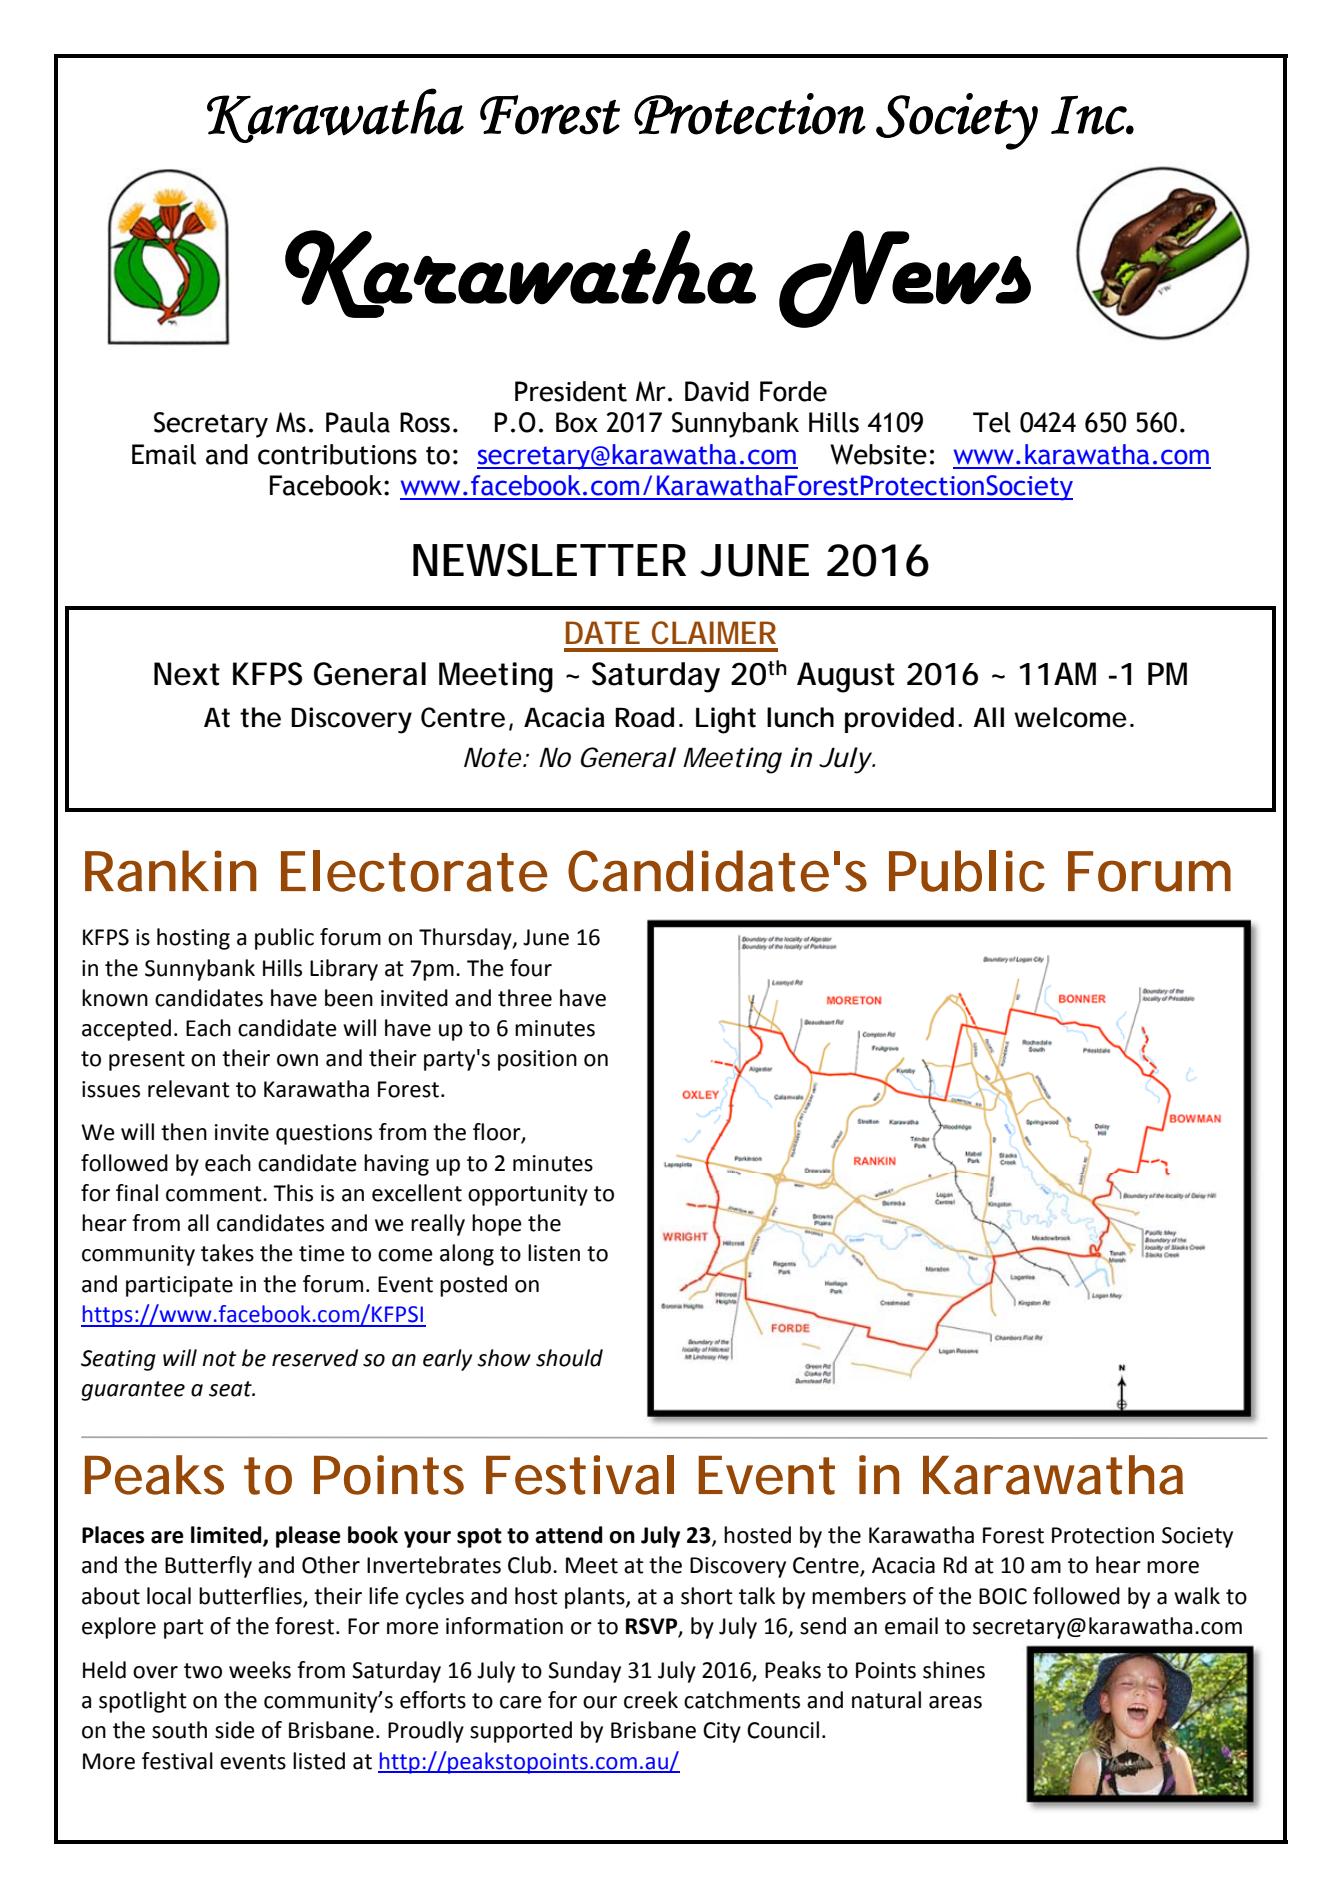  I want to click on relevant, so click(189, 1089).
